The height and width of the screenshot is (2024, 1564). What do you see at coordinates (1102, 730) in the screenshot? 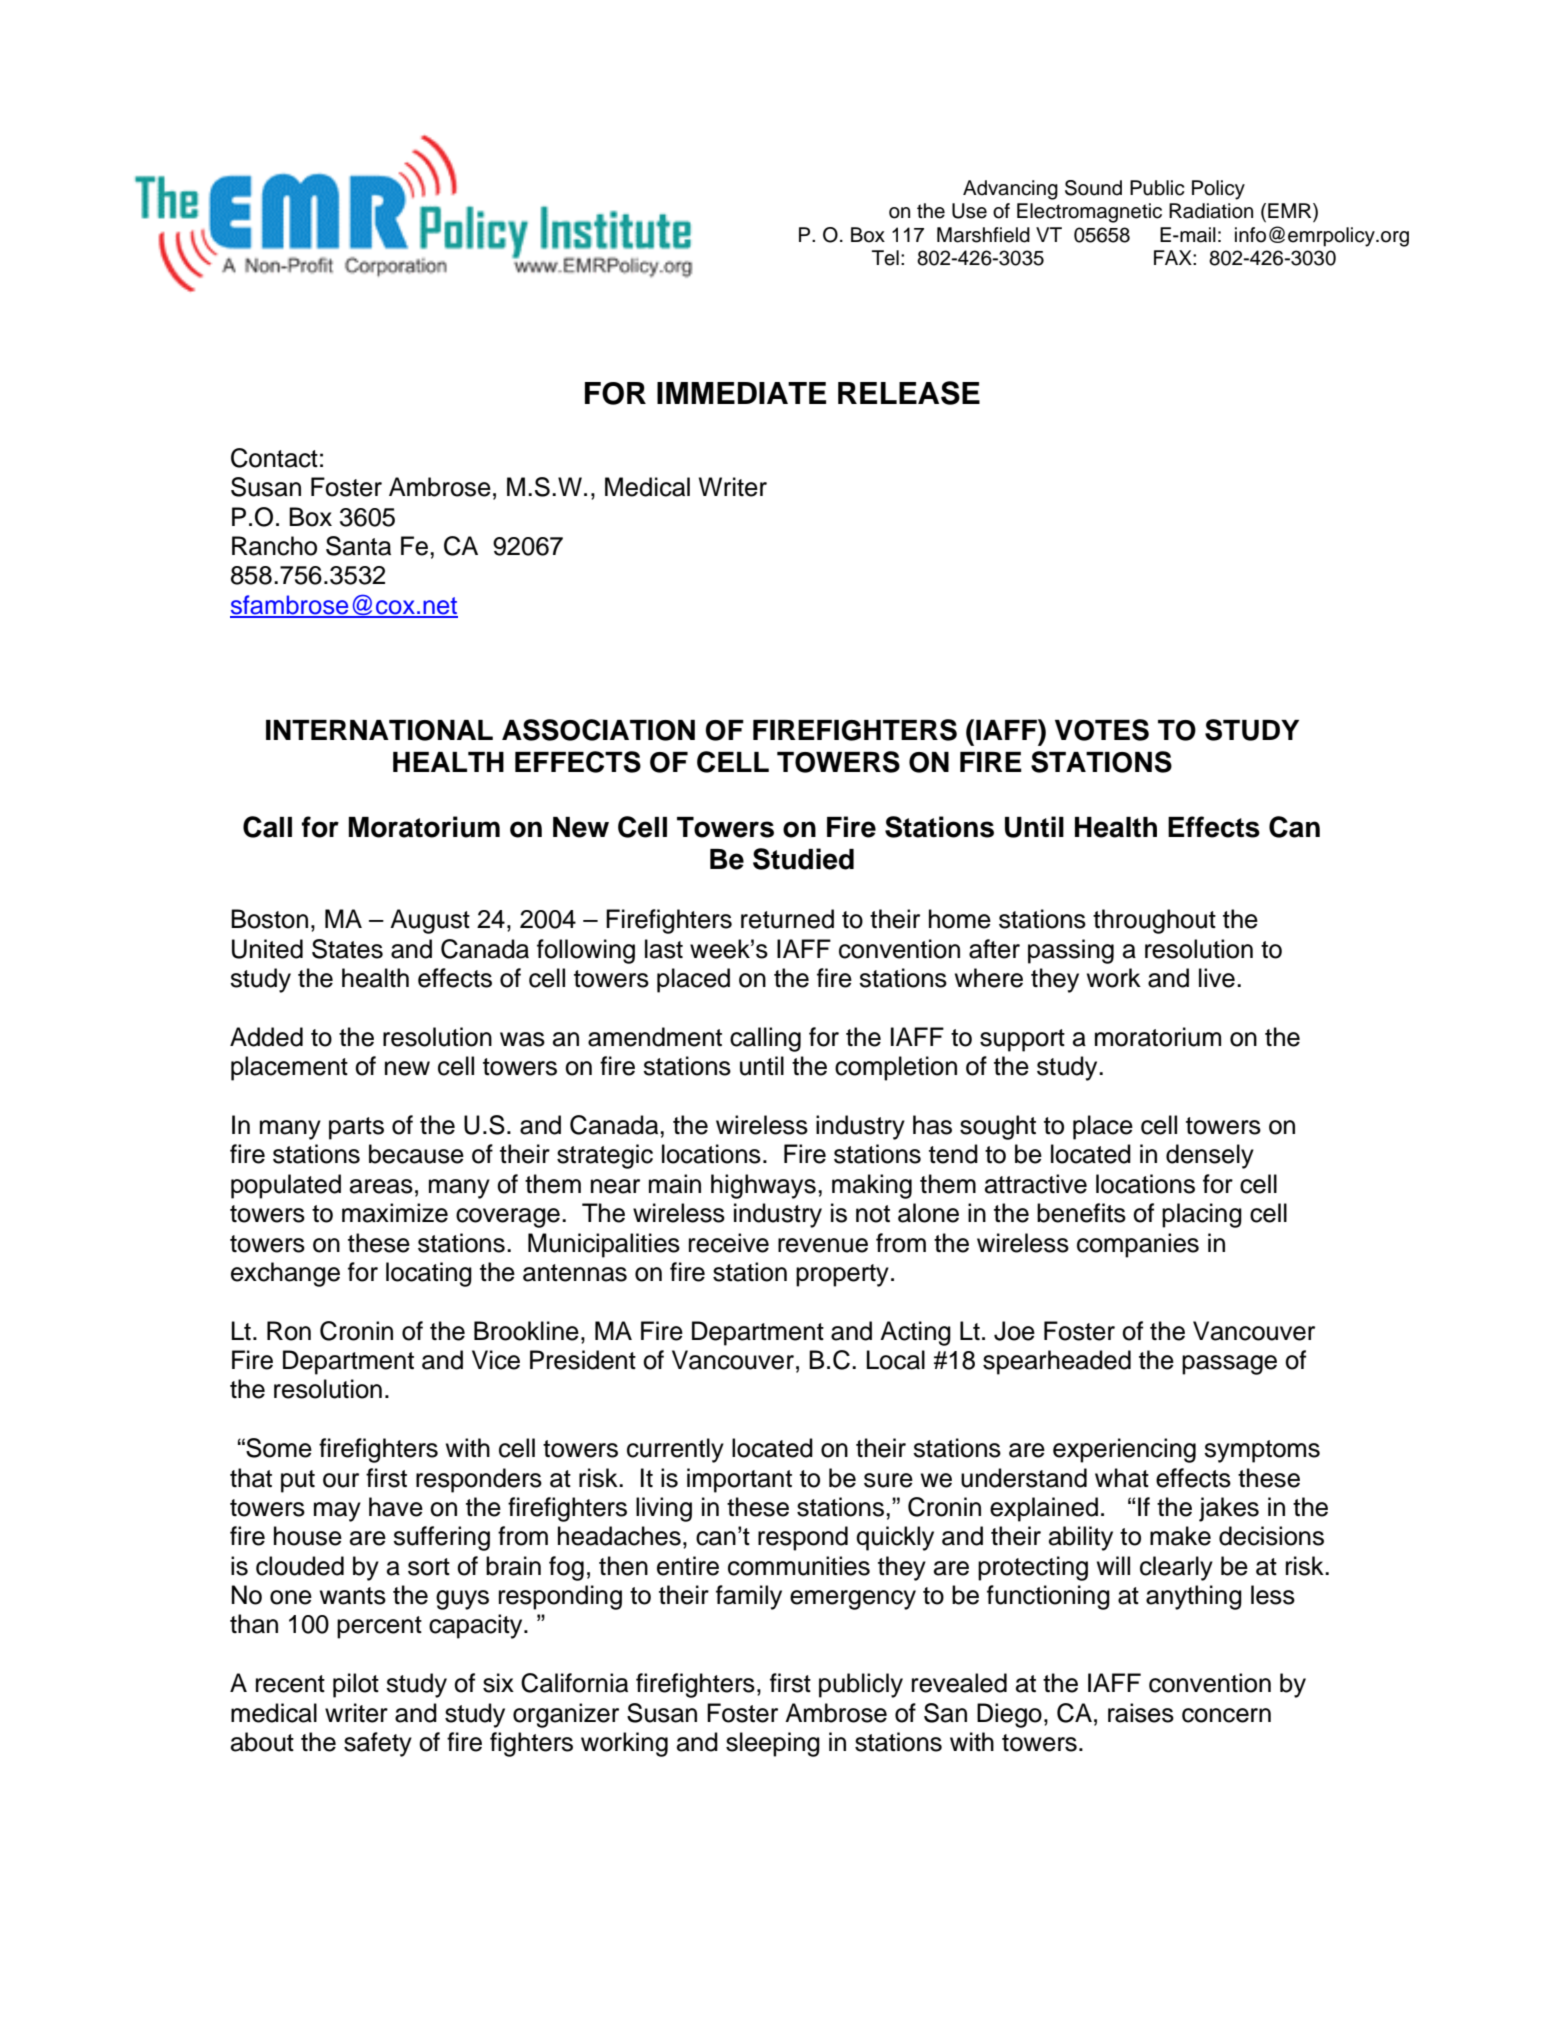
I see `VOTES` at bounding box center [1102, 730].
